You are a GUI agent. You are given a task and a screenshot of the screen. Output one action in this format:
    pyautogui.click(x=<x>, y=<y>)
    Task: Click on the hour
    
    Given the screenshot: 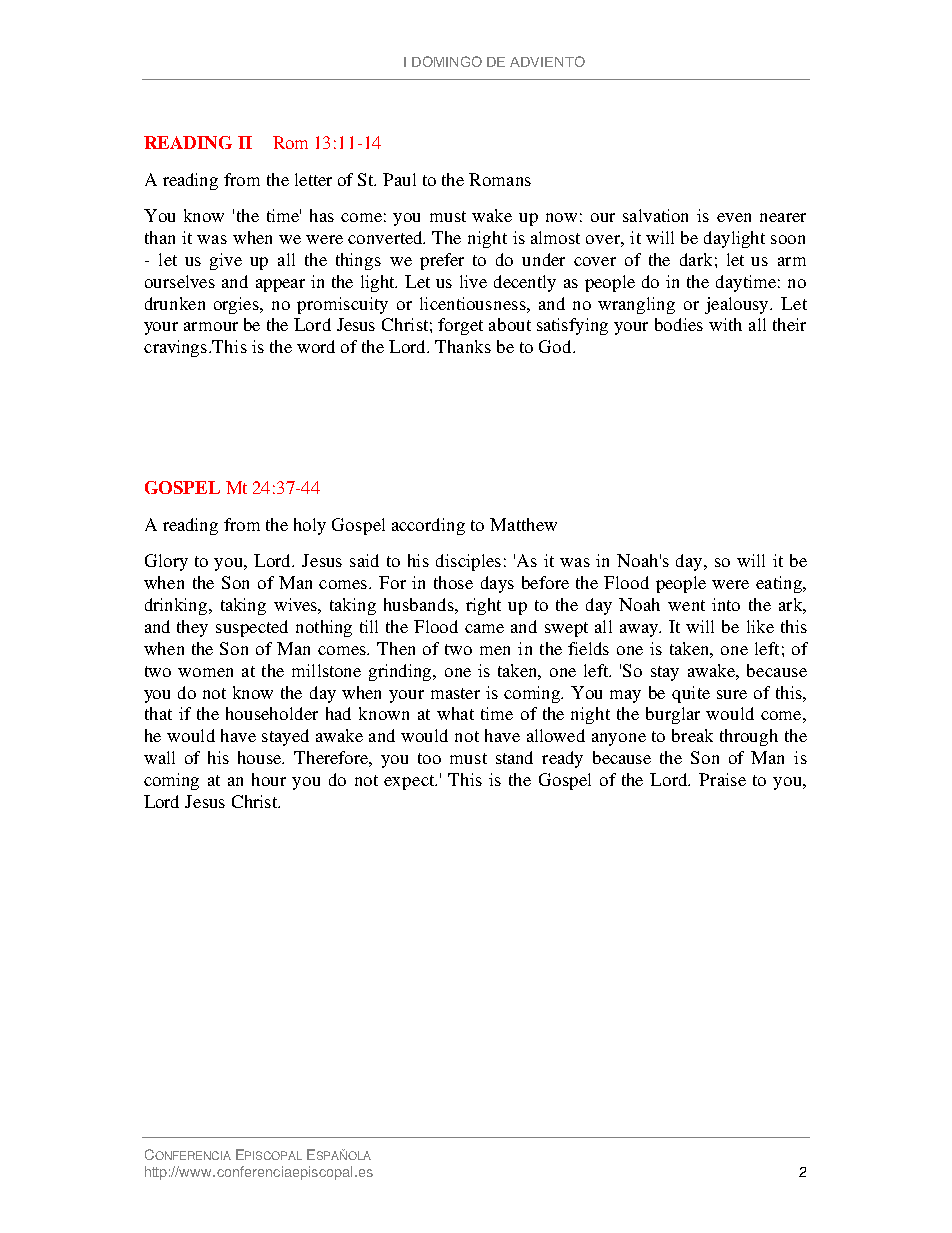 What is the action you would take?
    pyautogui.click(x=269, y=779)
